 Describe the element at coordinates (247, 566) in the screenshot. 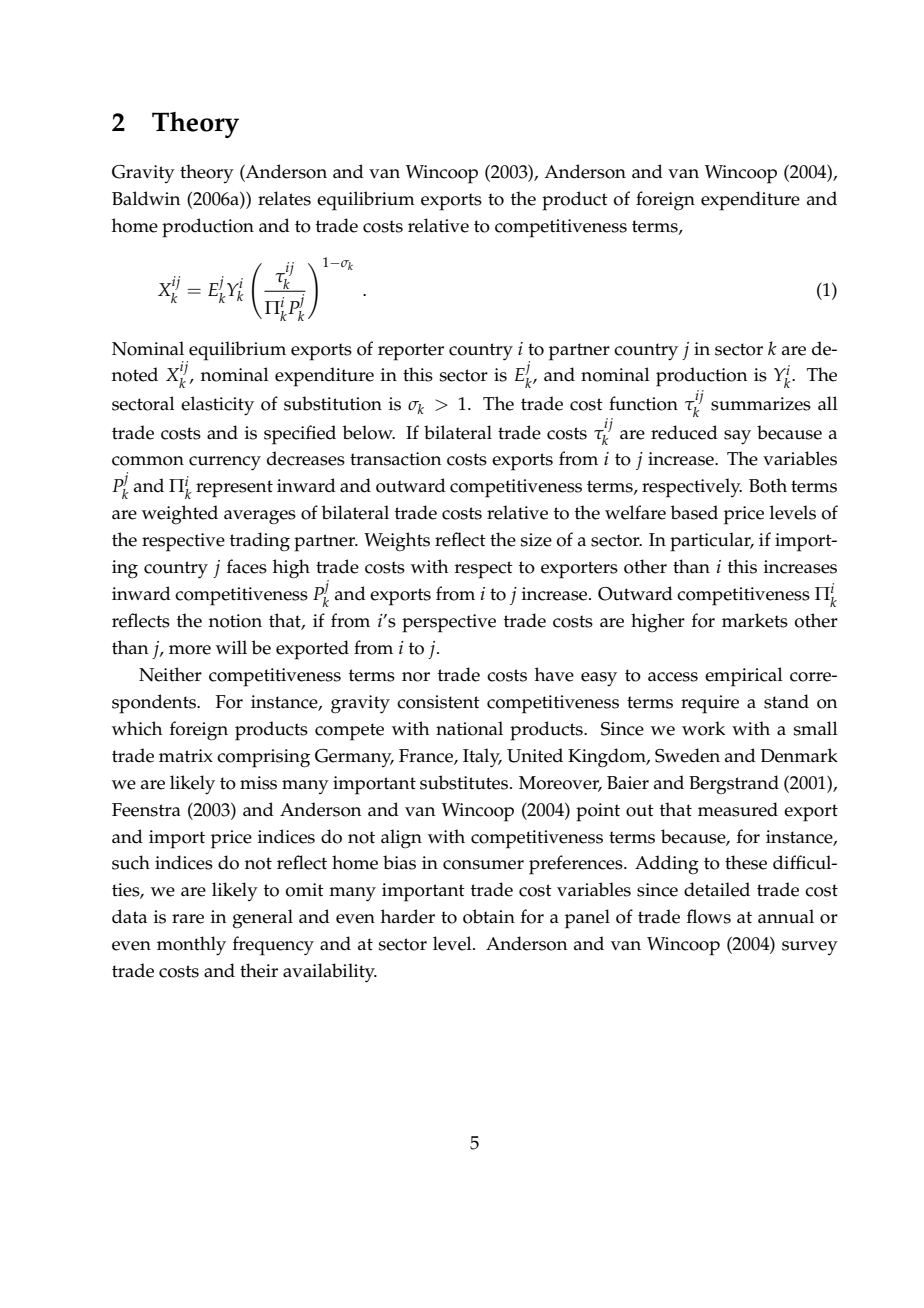

I see `faces` at that location.
